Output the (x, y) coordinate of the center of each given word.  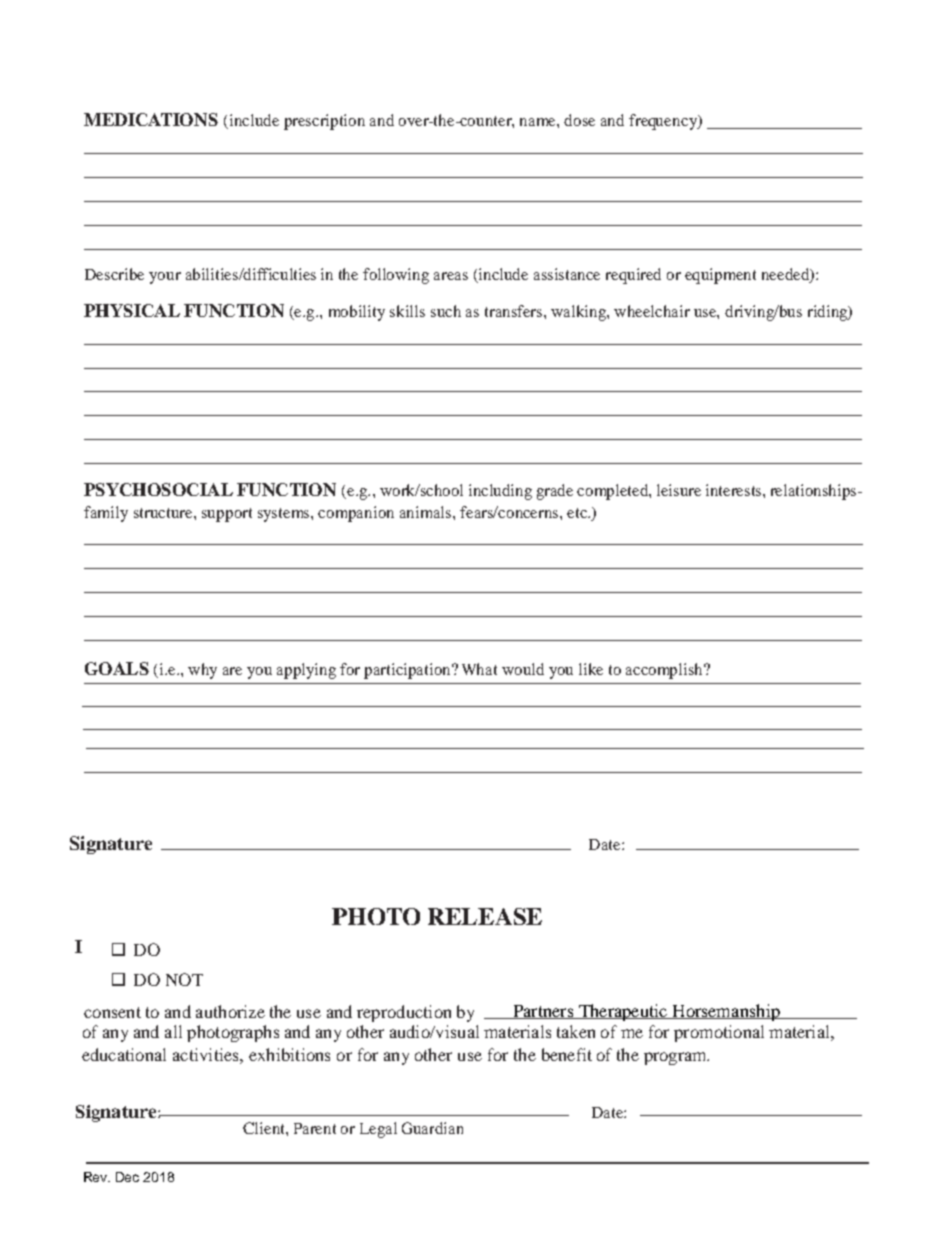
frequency (664, 122)
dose (579, 120)
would (523, 669)
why (202, 671)
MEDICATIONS (151, 119)
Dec (127, 1177)
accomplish (665, 671)
